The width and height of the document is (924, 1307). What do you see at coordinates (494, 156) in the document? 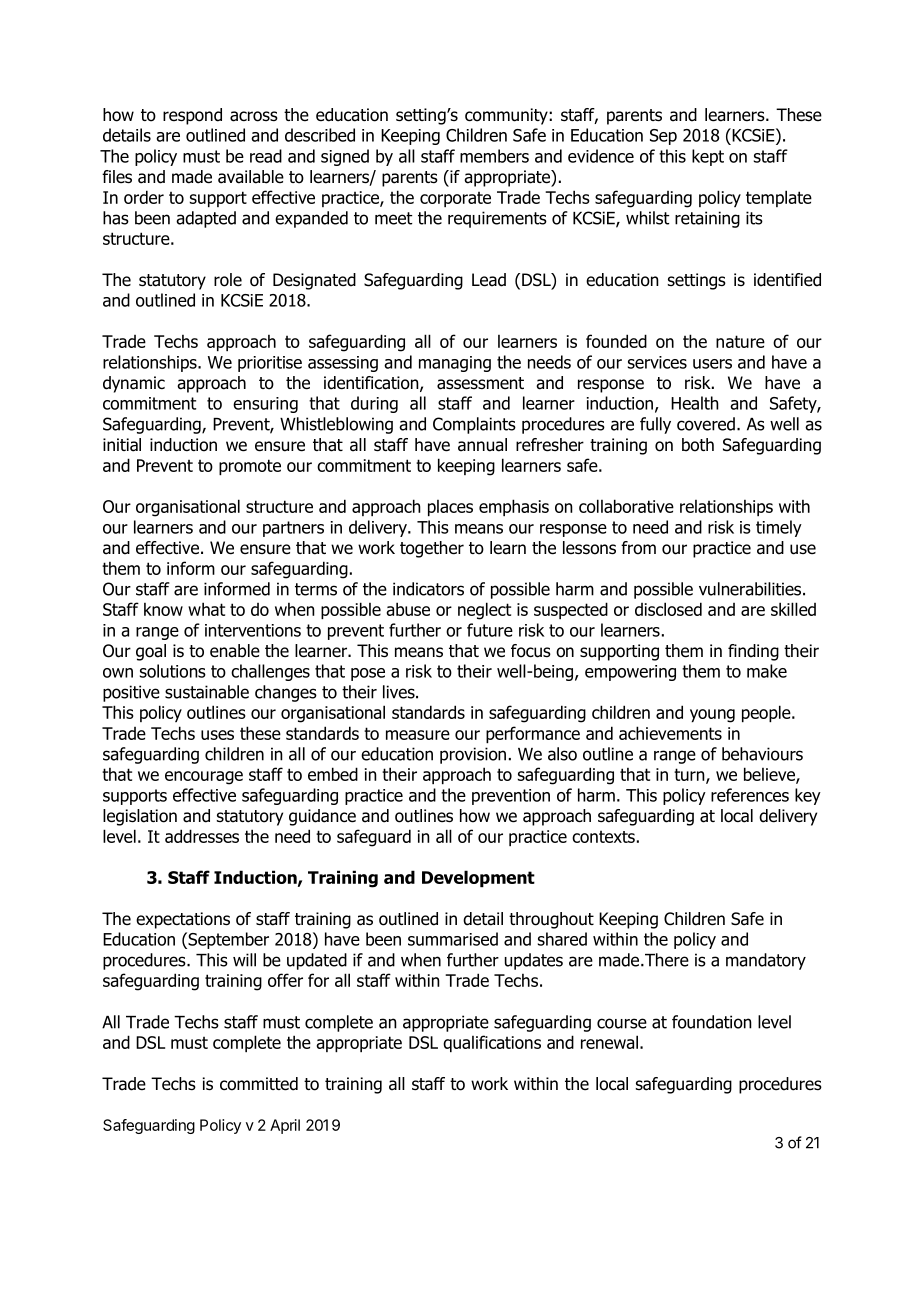
I see `members` at bounding box center [494, 156].
